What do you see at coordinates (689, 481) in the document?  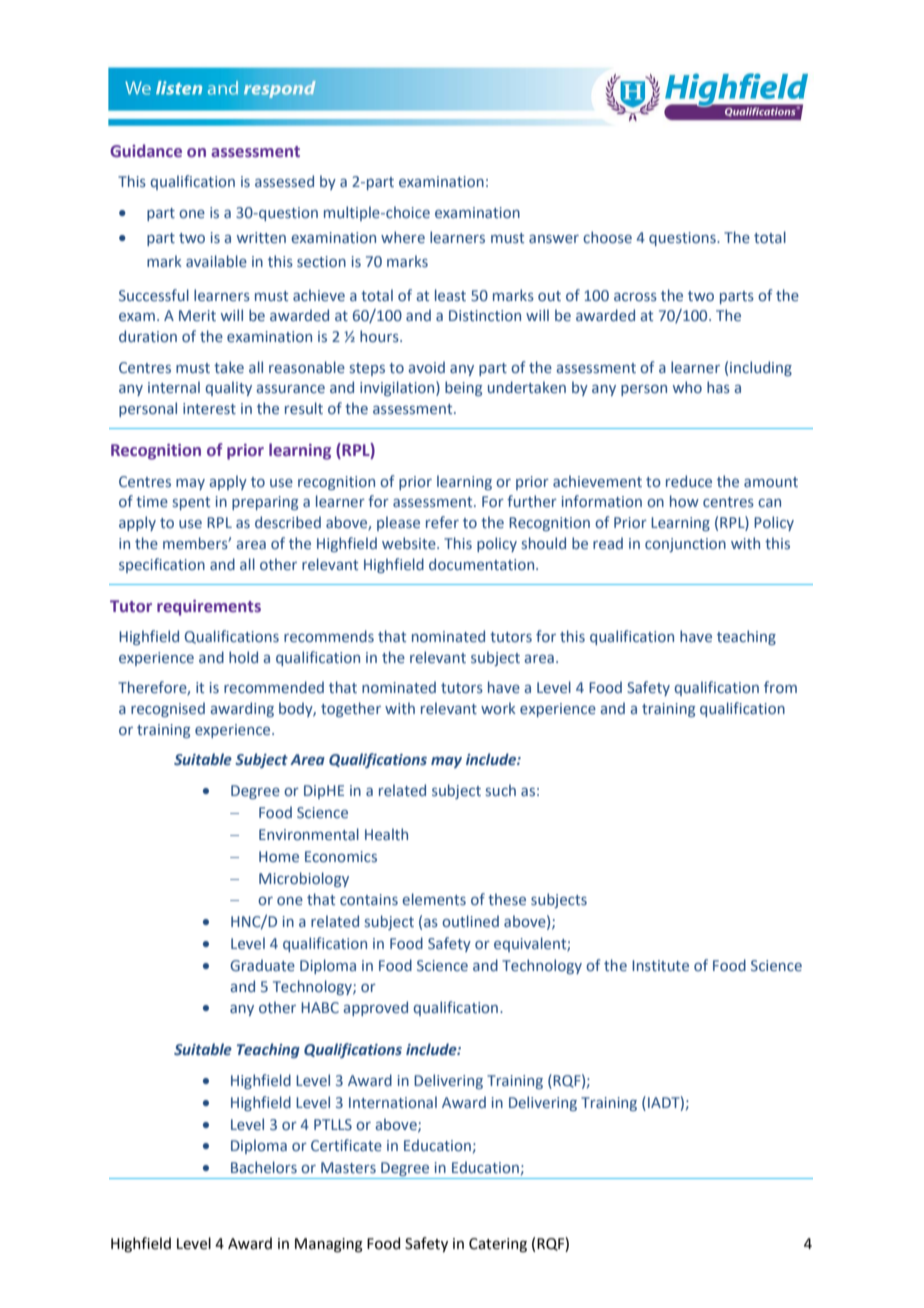 I see `reduce` at bounding box center [689, 481].
